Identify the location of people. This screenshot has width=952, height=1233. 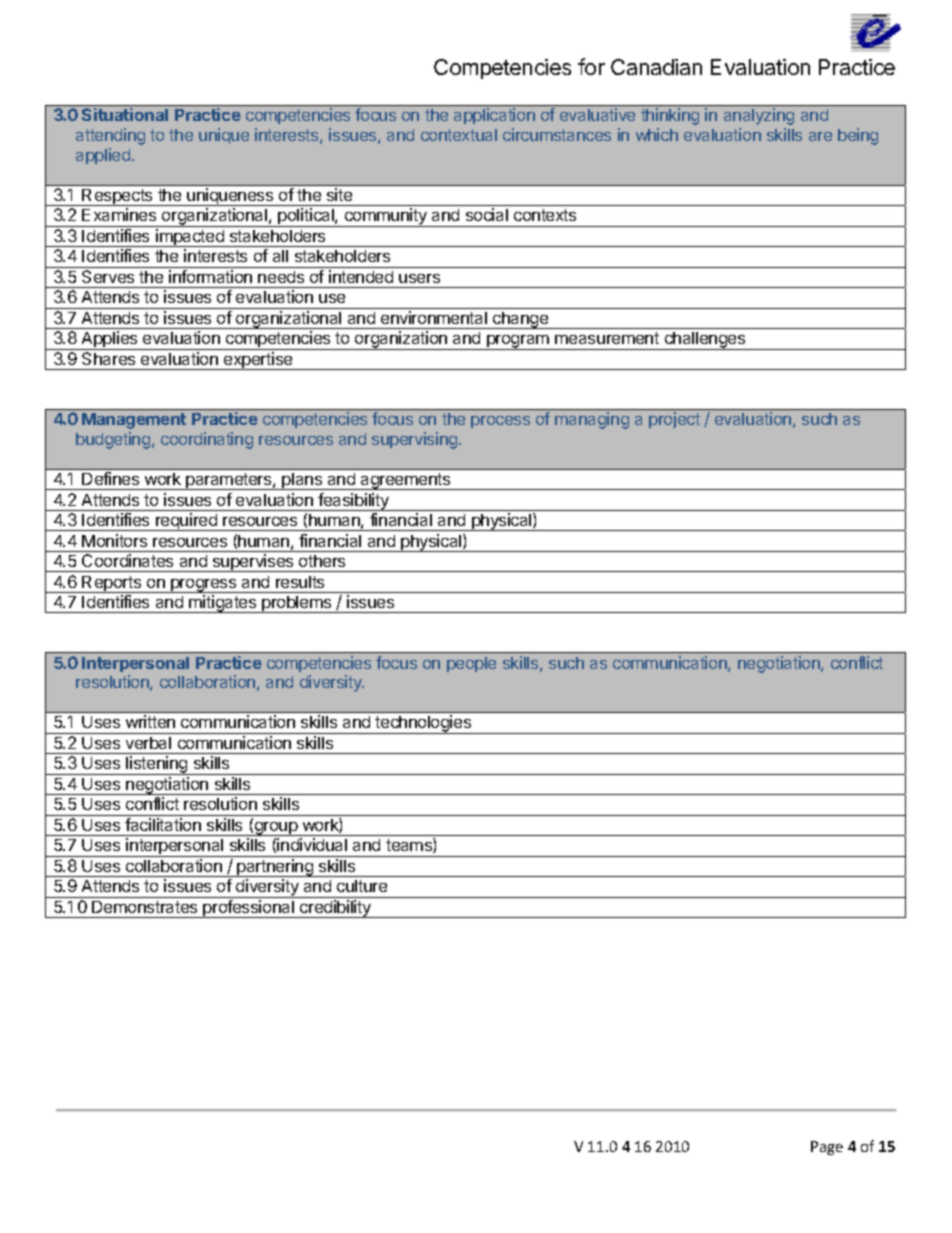
(471, 664).
